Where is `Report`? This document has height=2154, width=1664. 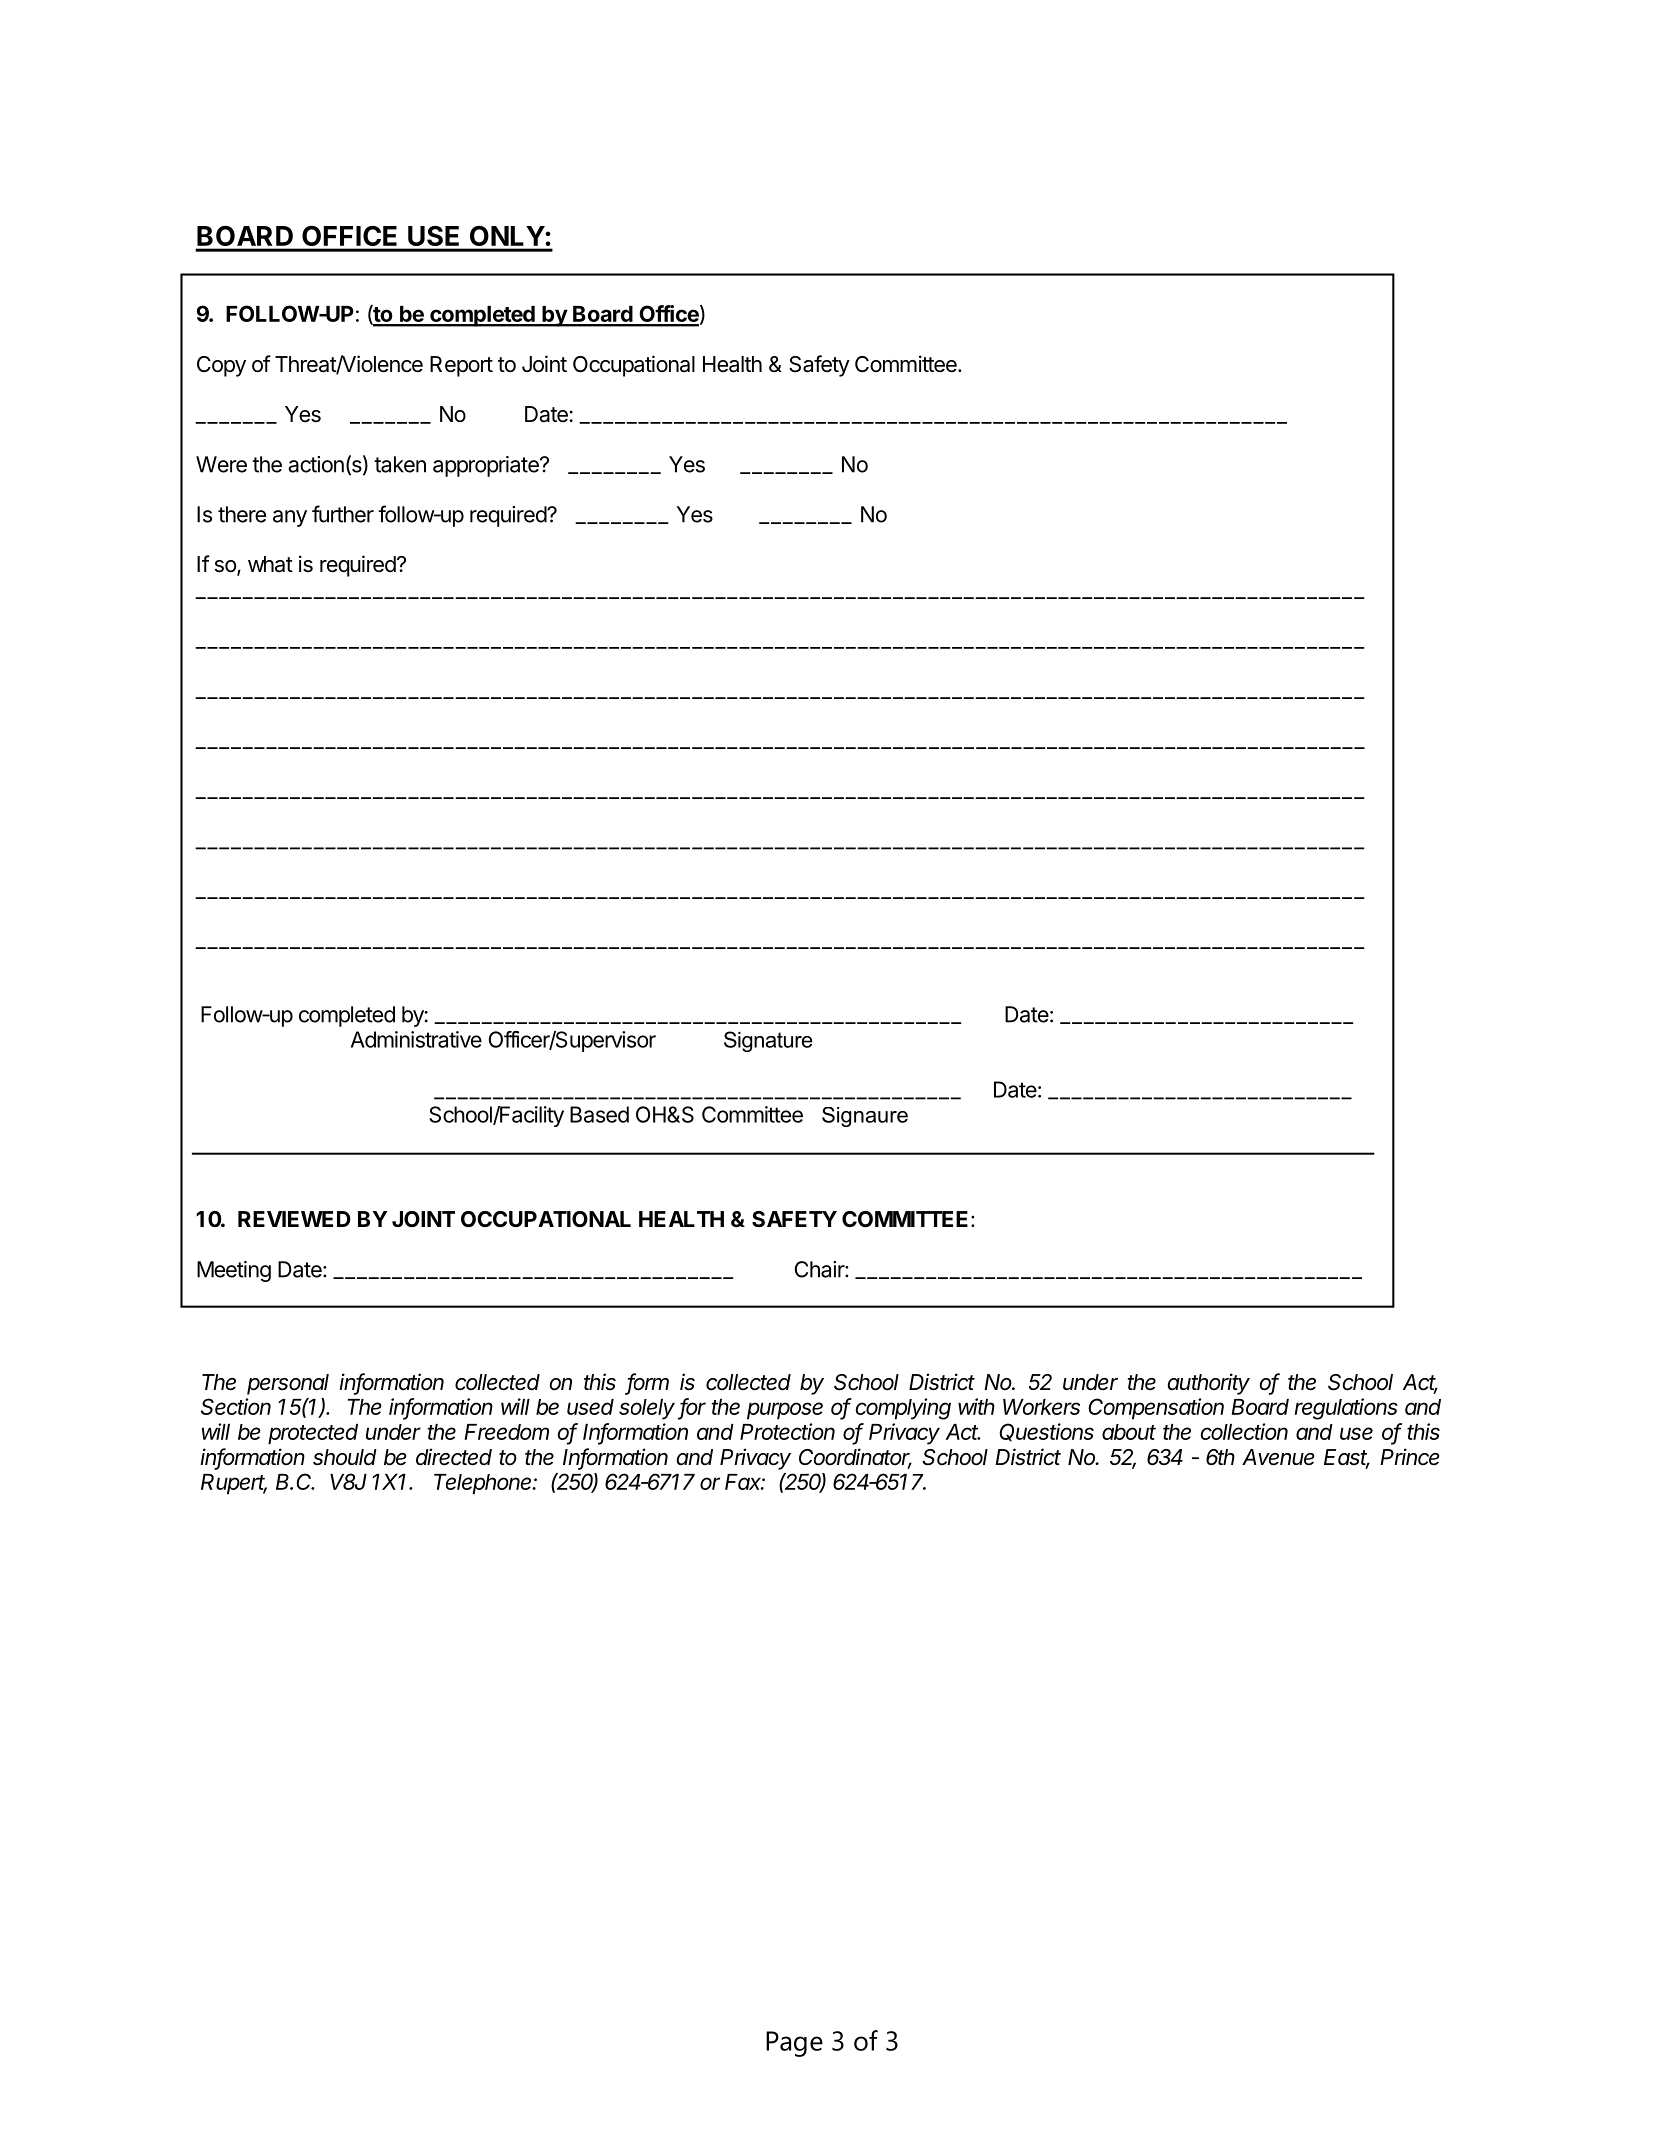
Report is located at coordinates (461, 366).
